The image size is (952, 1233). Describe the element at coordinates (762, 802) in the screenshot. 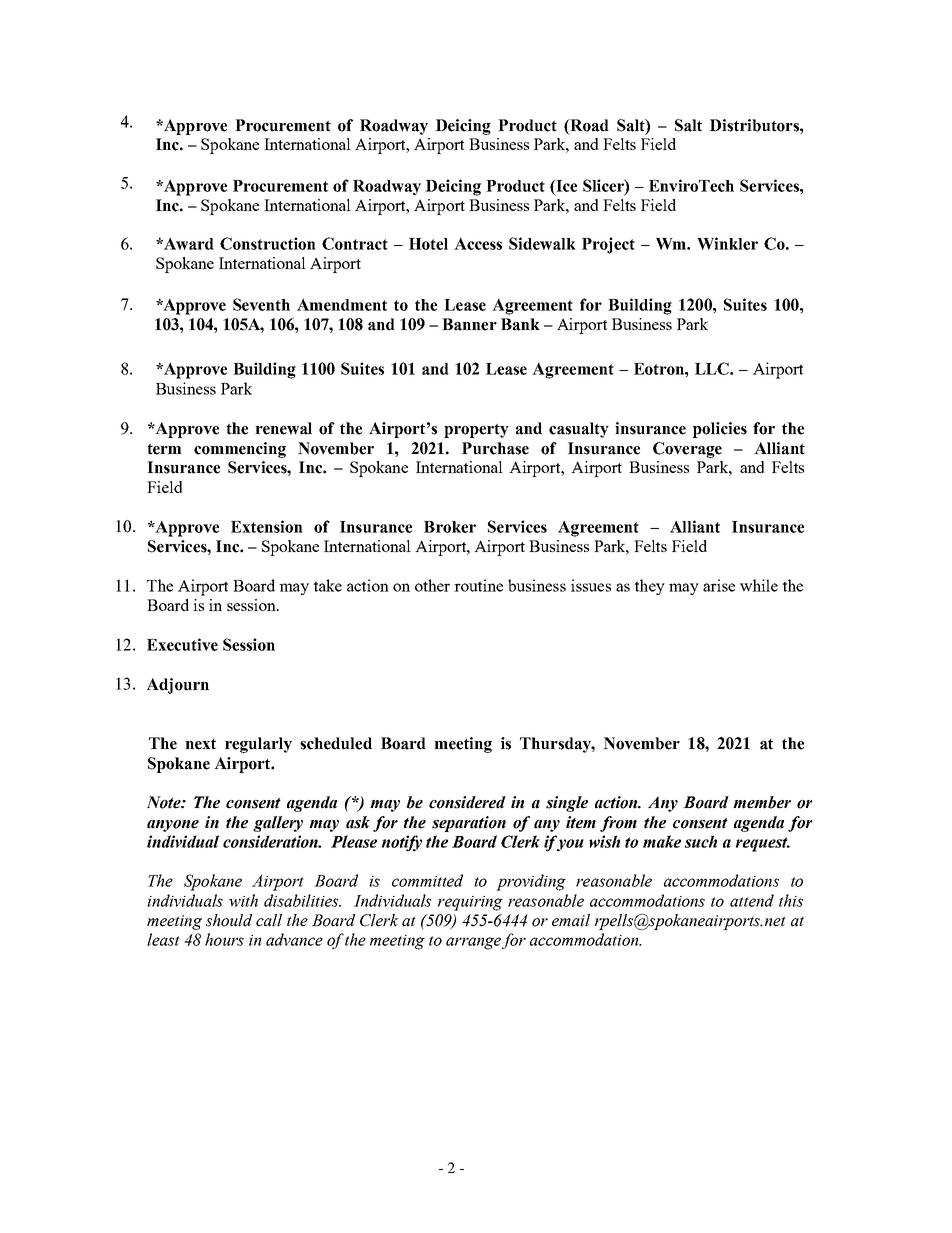

I see `member` at that location.
